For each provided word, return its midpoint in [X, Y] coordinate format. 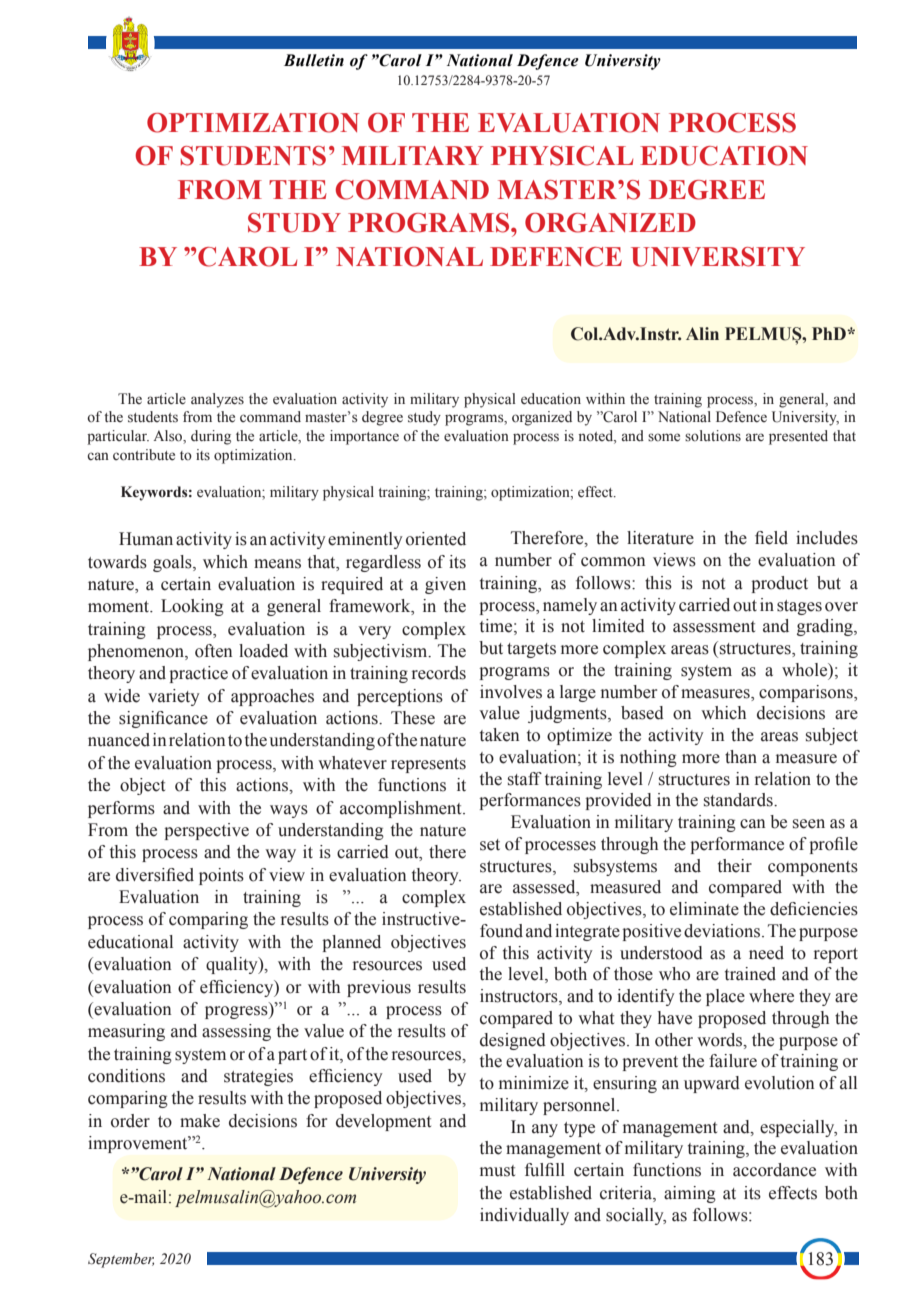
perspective [206, 831]
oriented [436, 539]
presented [798, 437]
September [121, 1260]
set [490, 845]
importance [364, 437]
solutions [713, 436]
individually [524, 1216]
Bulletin [314, 60]
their [735, 866]
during [211, 437]
